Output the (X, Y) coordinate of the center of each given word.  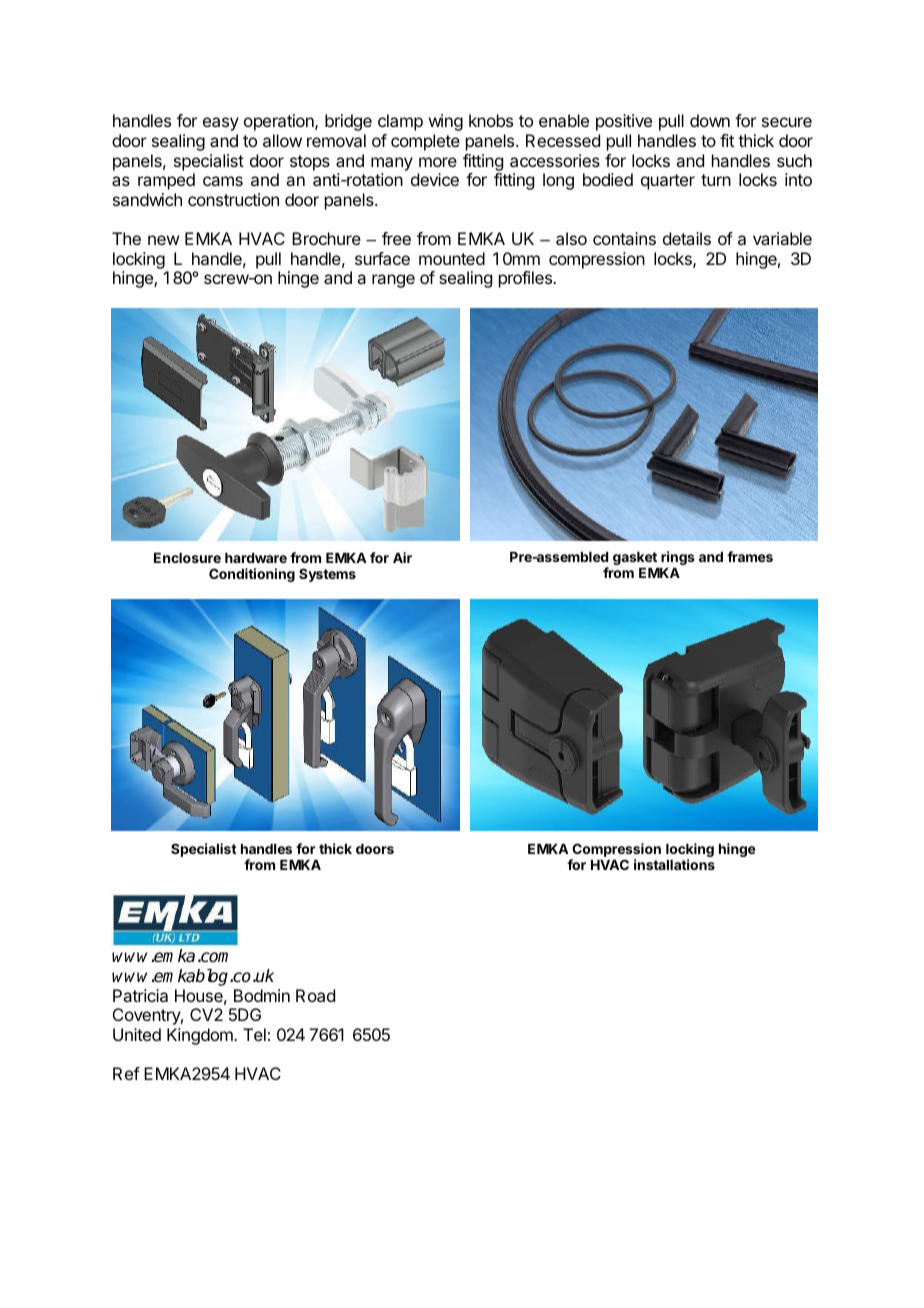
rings (678, 558)
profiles (526, 279)
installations (674, 864)
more (438, 162)
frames (750, 556)
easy (221, 124)
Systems (327, 575)
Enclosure (187, 558)
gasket (635, 558)
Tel (254, 1034)
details (687, 238)
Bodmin (262, 995)
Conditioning (252, 575)
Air (402, 557)
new (163, 240)
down (710, 120)
